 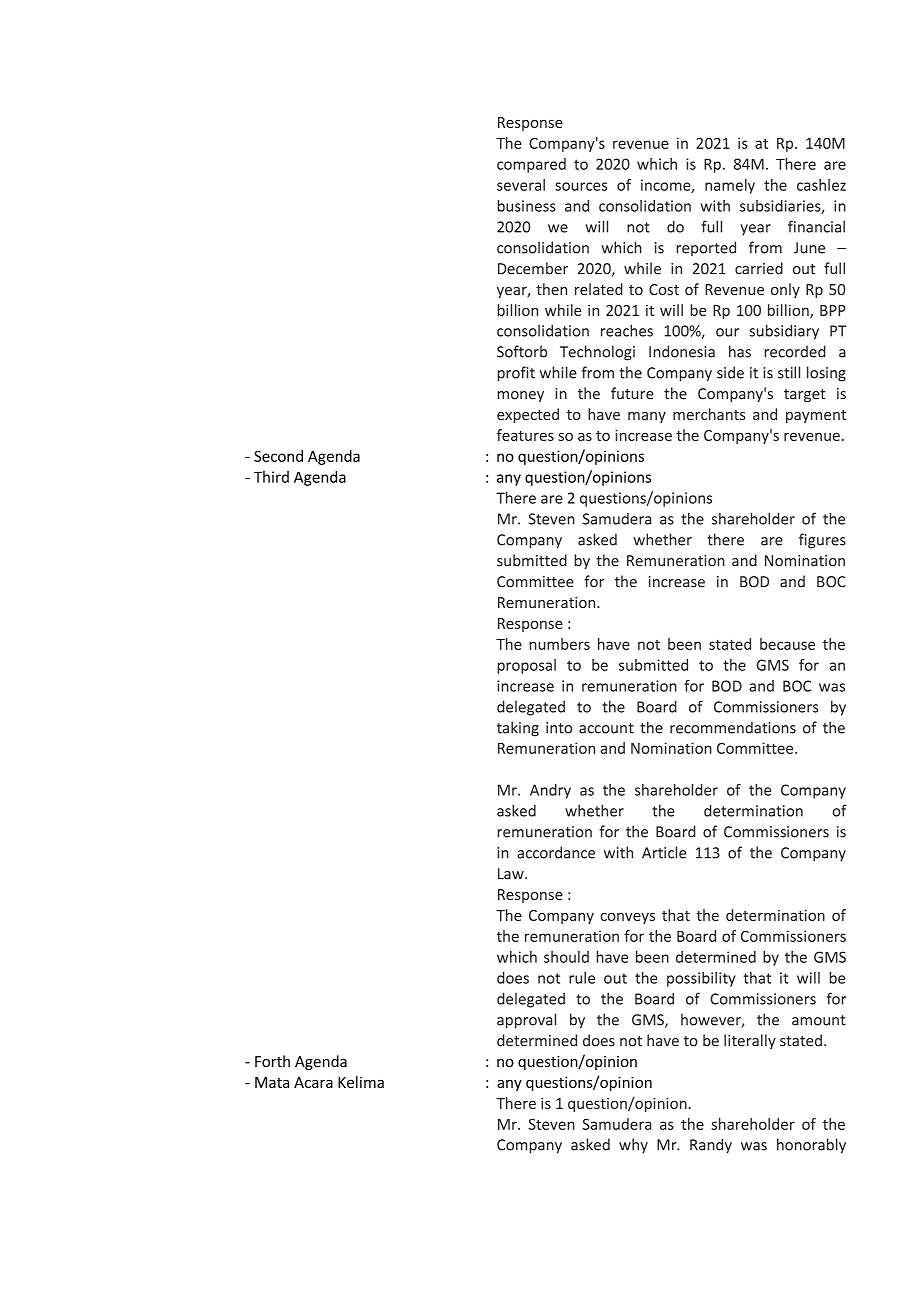 What do you see at coordinates (272, 1082) in the page?
I see `Mata` at bounding box center [272, 1082].
